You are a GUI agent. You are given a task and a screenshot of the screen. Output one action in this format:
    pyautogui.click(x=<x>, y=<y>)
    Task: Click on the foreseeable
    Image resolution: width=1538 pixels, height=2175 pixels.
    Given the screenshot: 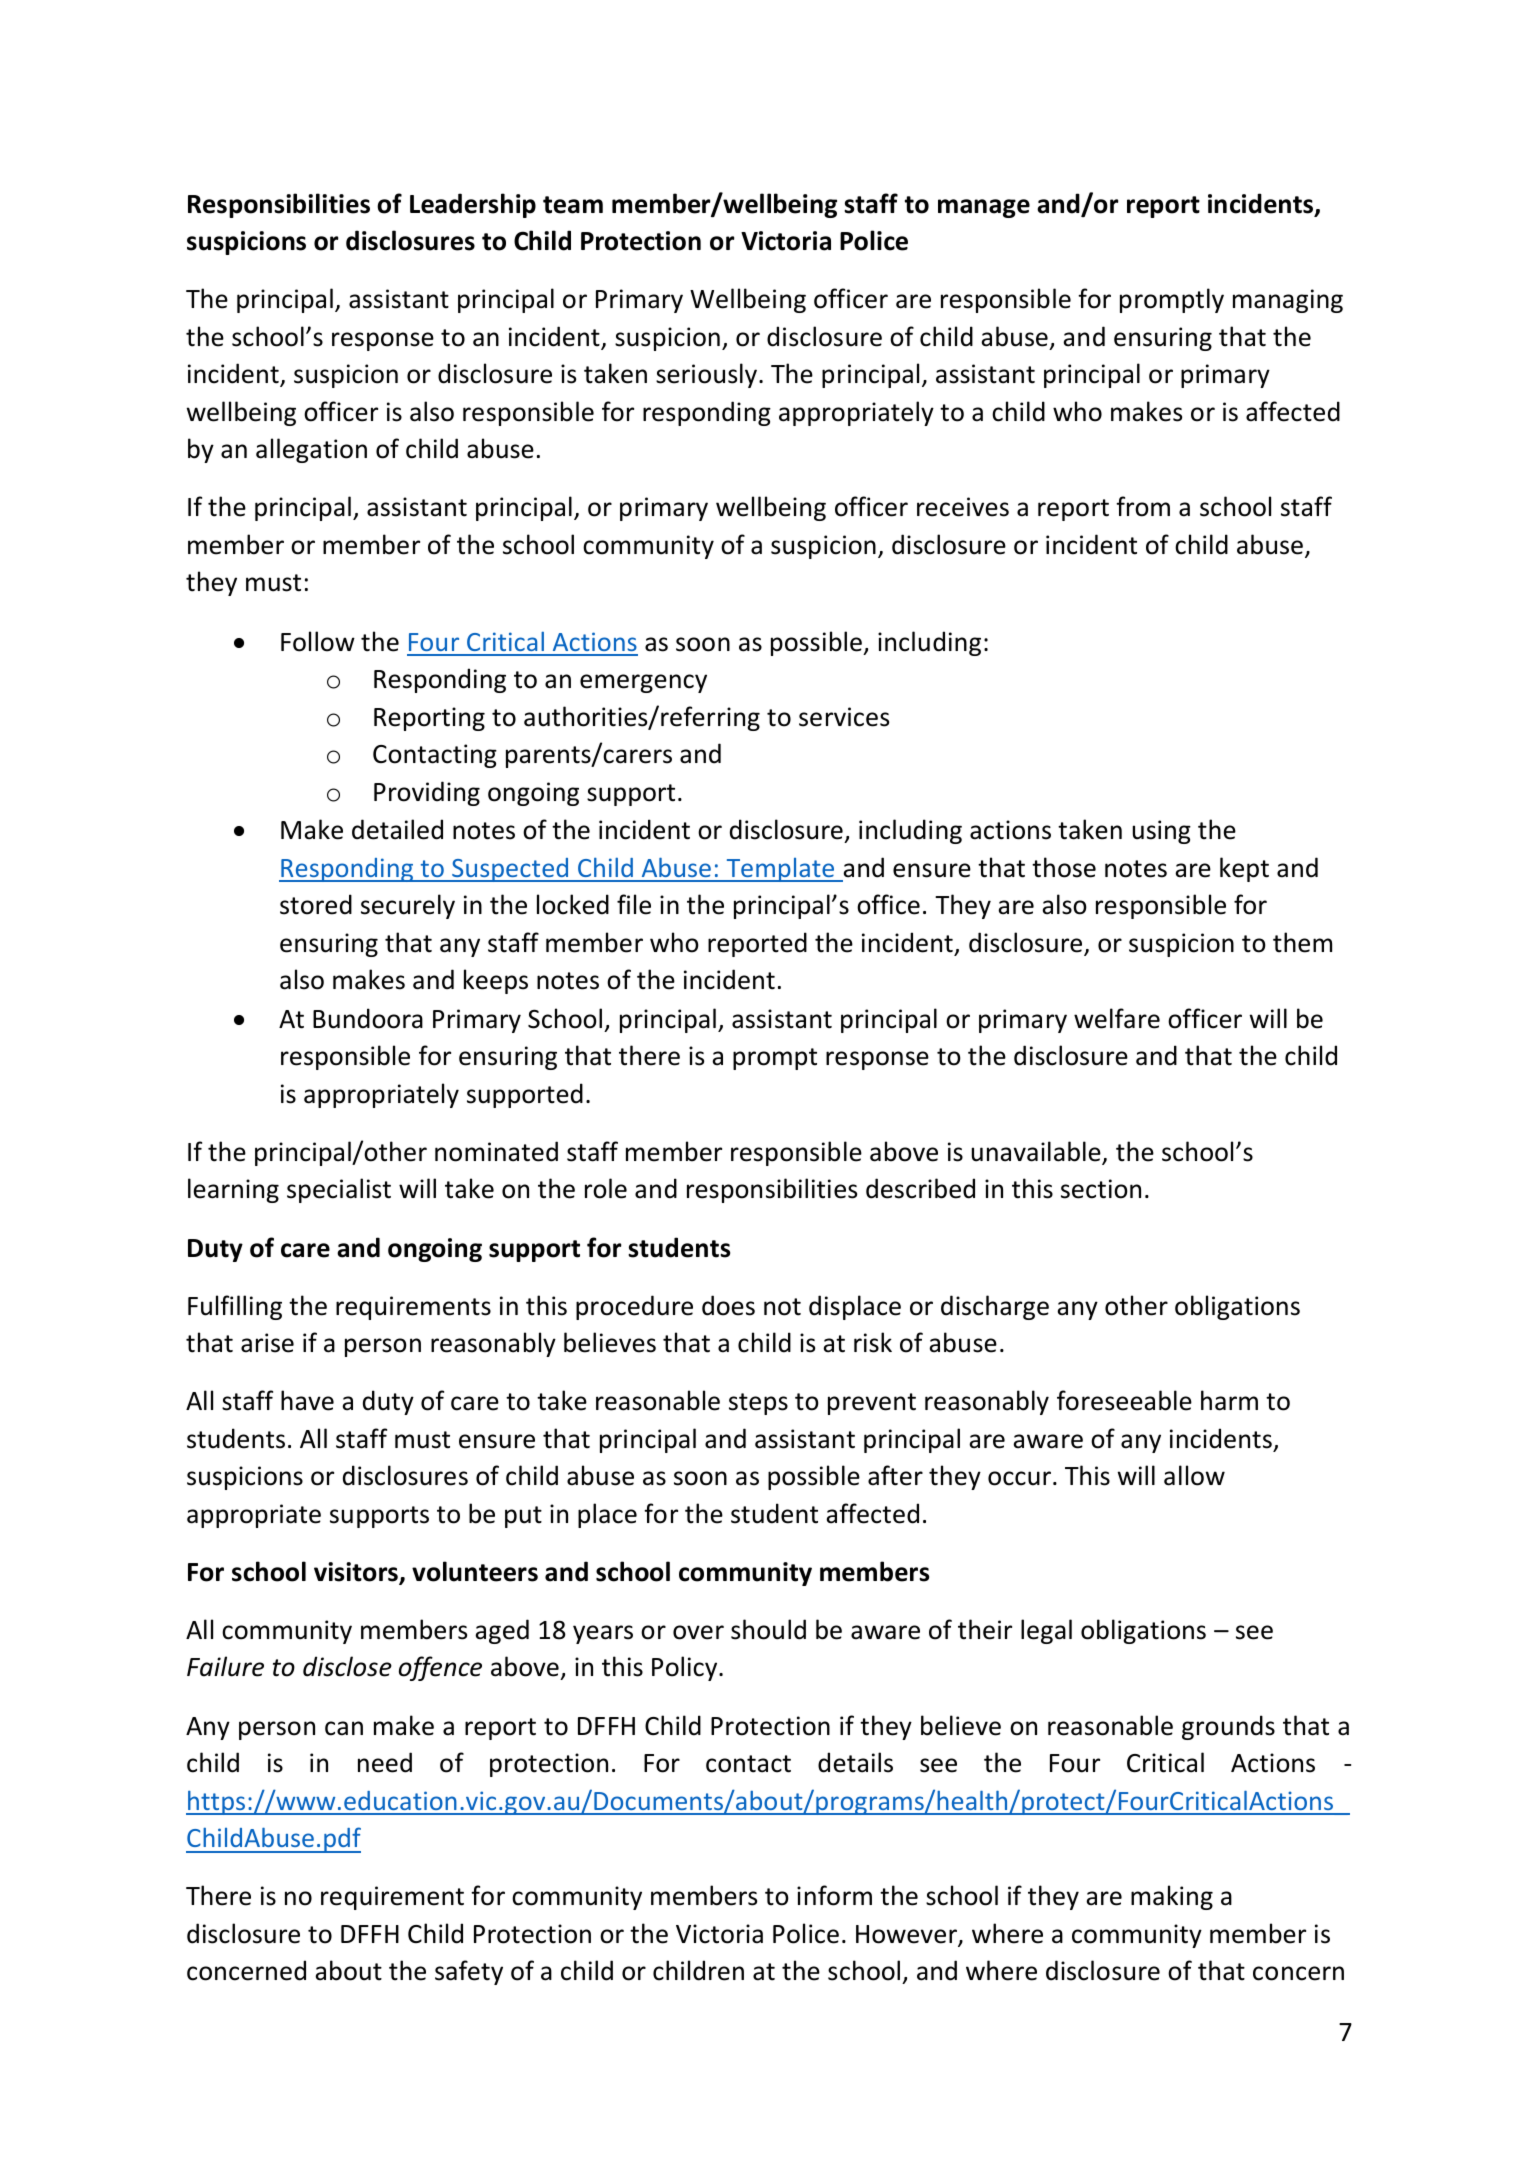 What is the action you would take?
    pyautogui.click(x=1124, y=1400)
